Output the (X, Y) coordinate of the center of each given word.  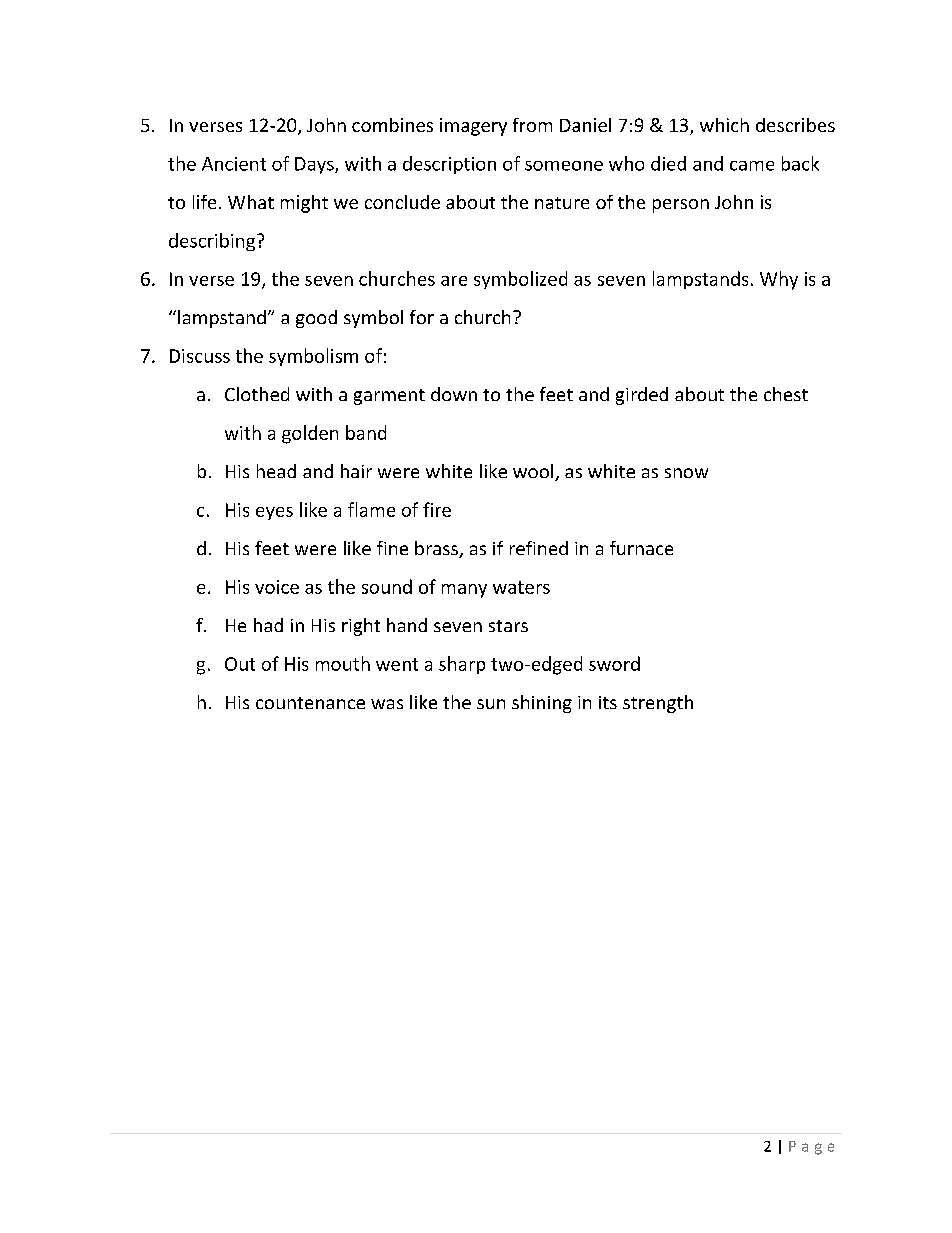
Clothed (257, 394)
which (724, 125)
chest (786, 394)
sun (491, 704)
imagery (473, 127)
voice (277, 587)
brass (437, 549)
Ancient (234, 164)
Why (779, 280)
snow (686, 473)
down (454, 394)
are (454, 281)
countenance (310, 703)
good (316, 319)
